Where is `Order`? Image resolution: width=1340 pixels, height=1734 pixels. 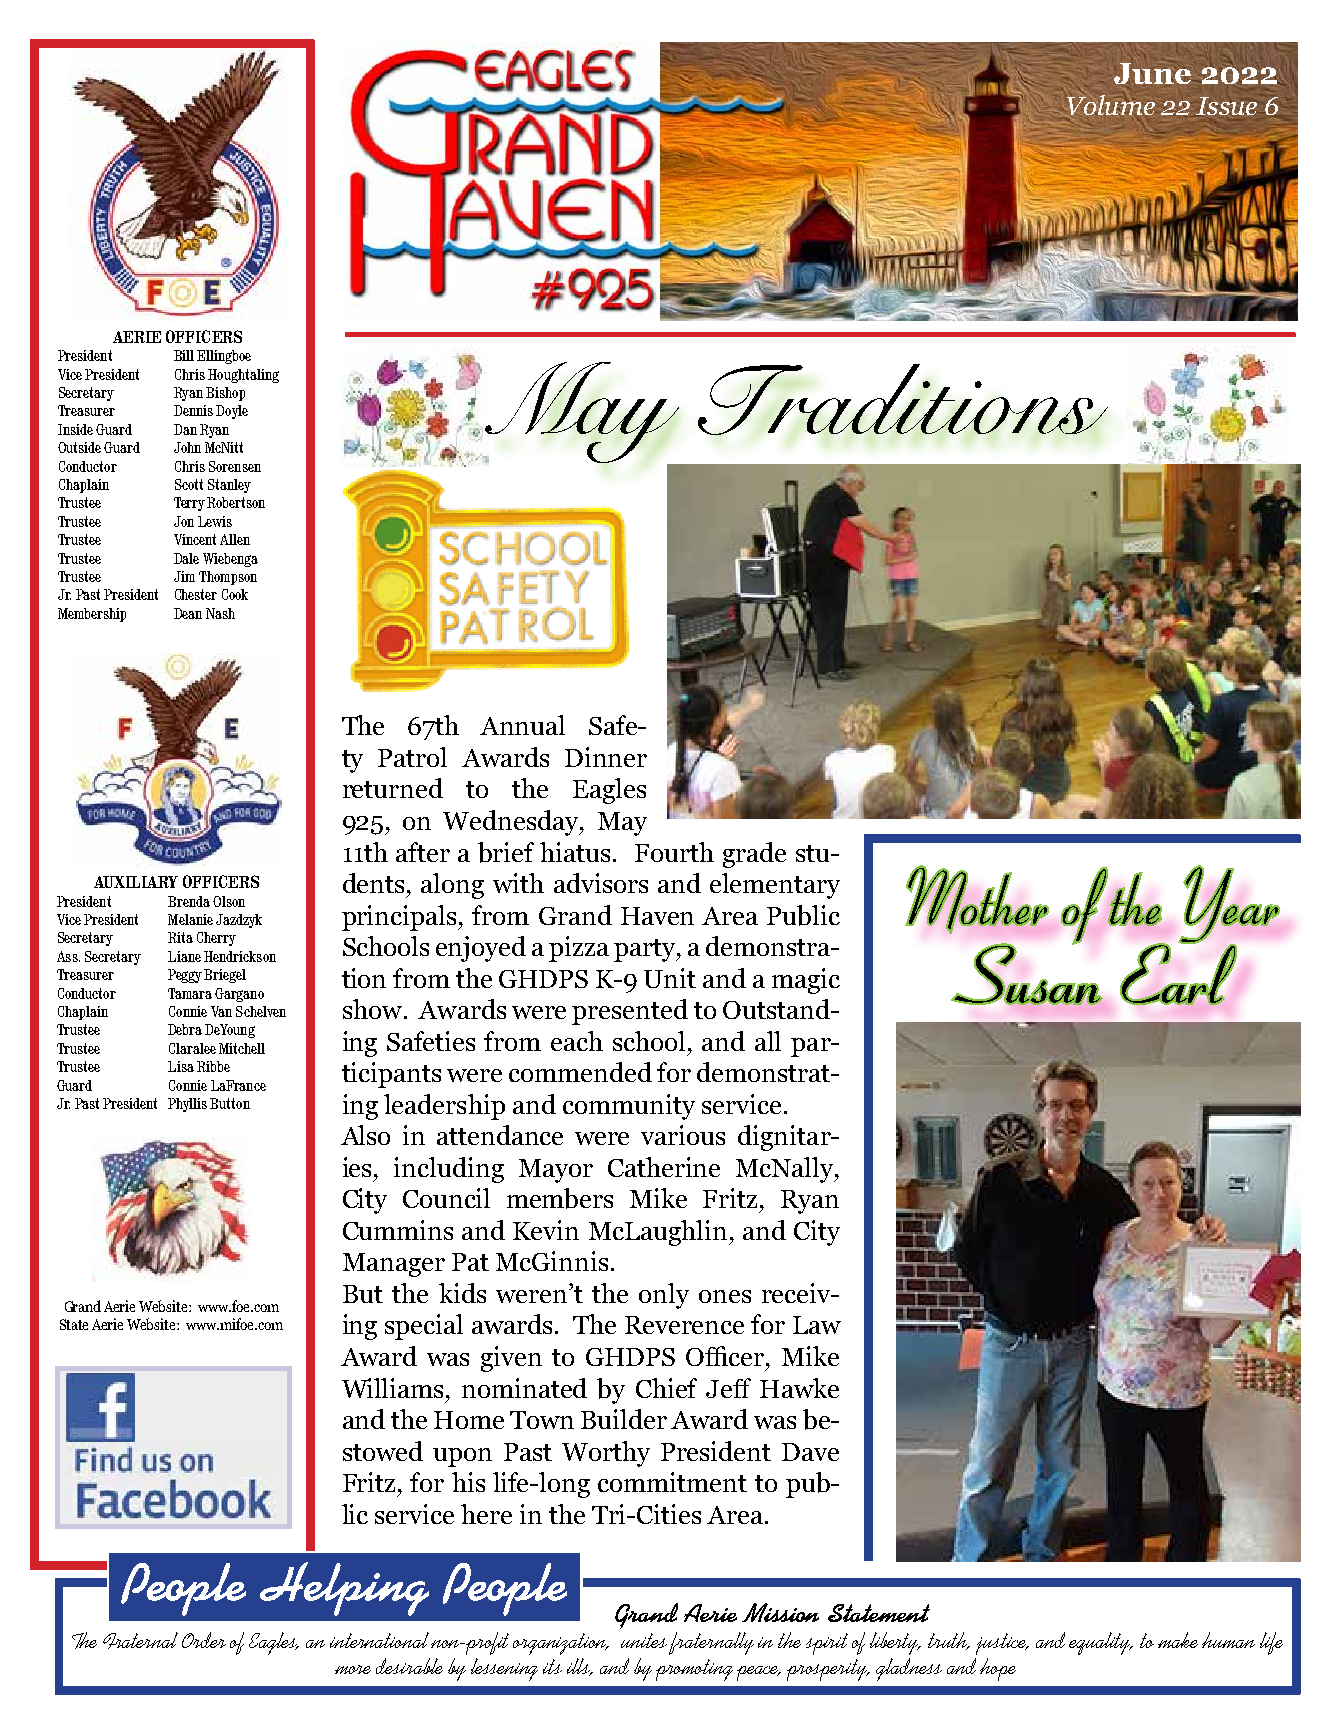
Order is located at coordinates (204, 1640).
